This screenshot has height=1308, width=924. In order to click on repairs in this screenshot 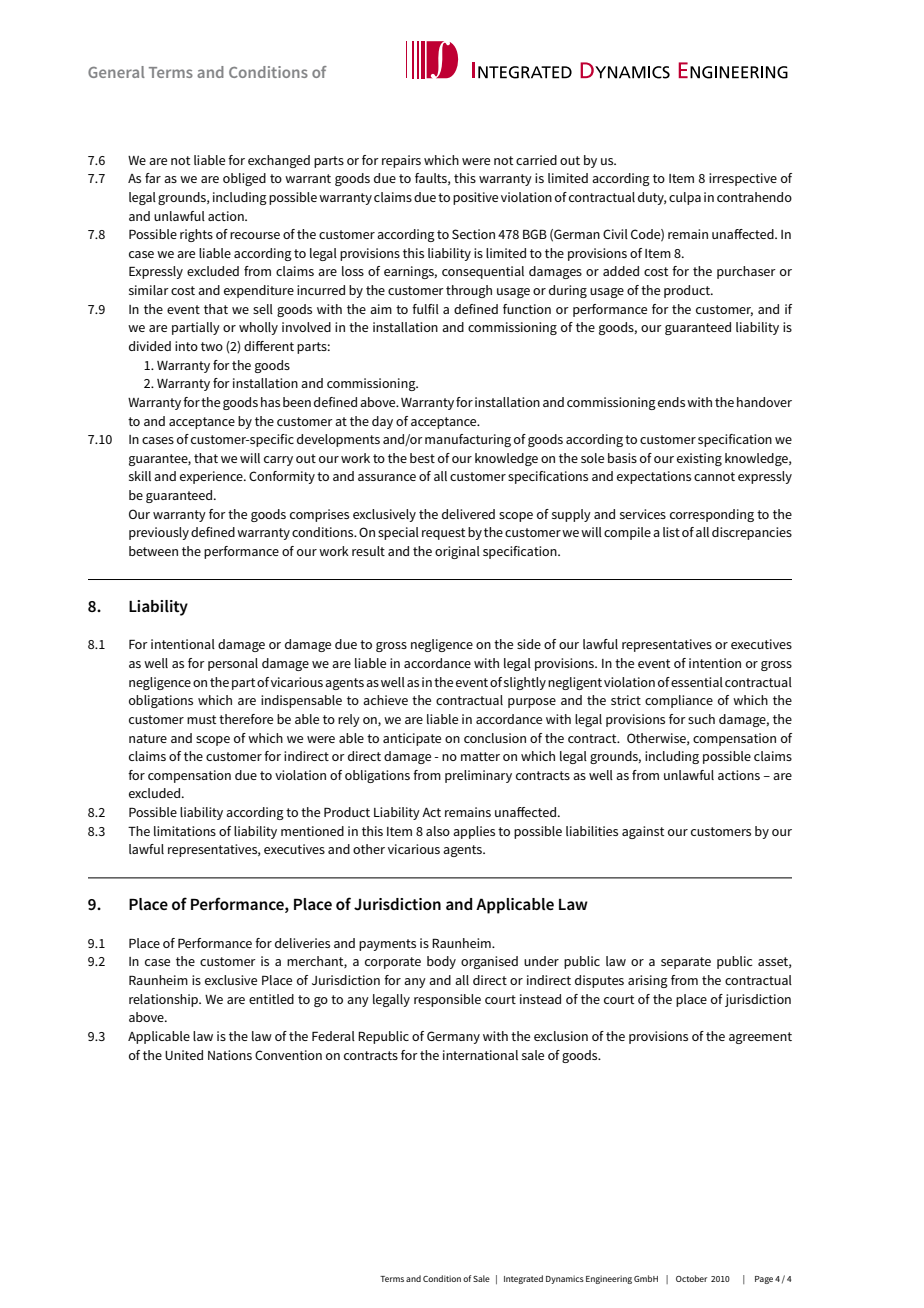, I will do `click(401, 161)`.
